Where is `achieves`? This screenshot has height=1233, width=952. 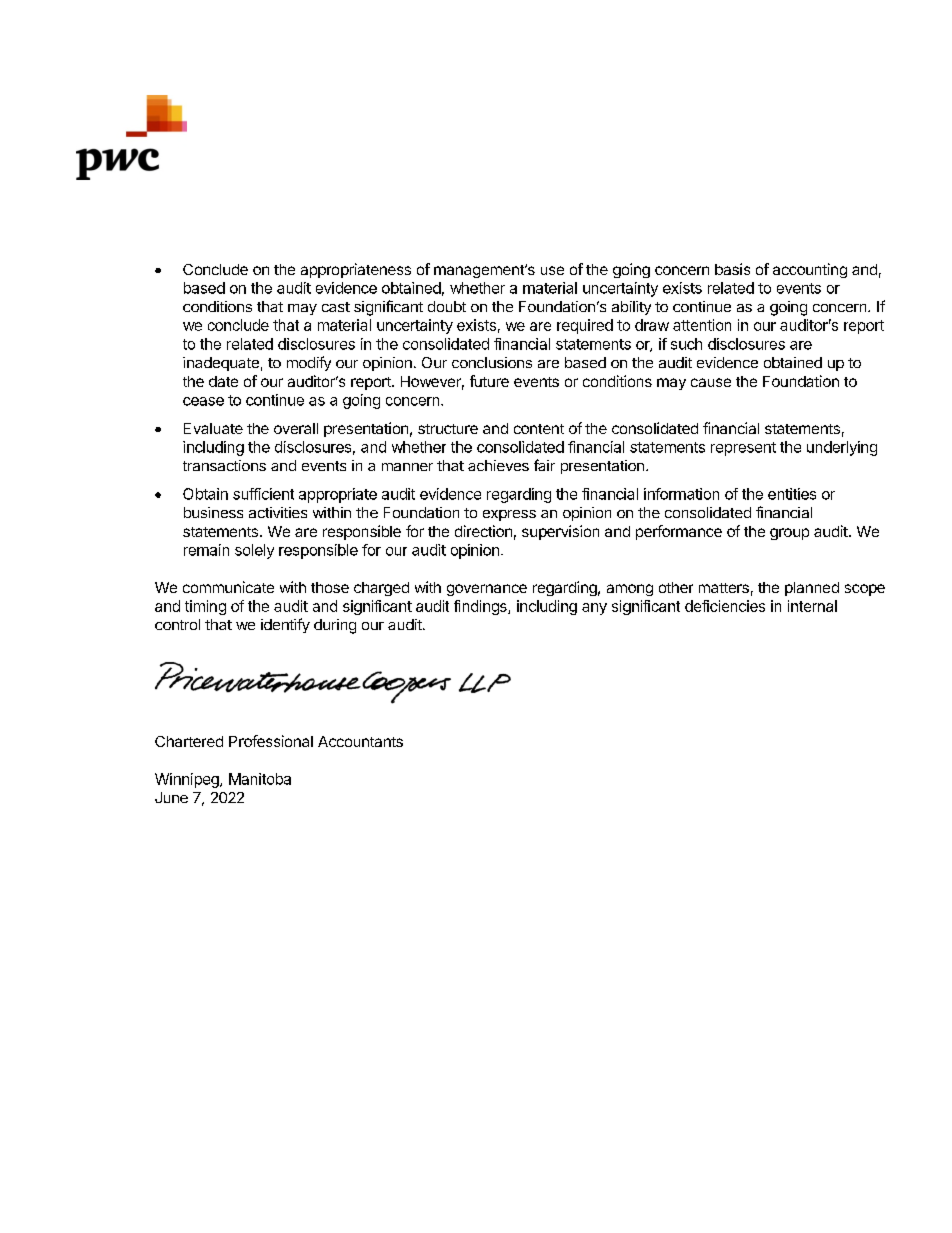
achieves is located at coordinates (498, 465).
